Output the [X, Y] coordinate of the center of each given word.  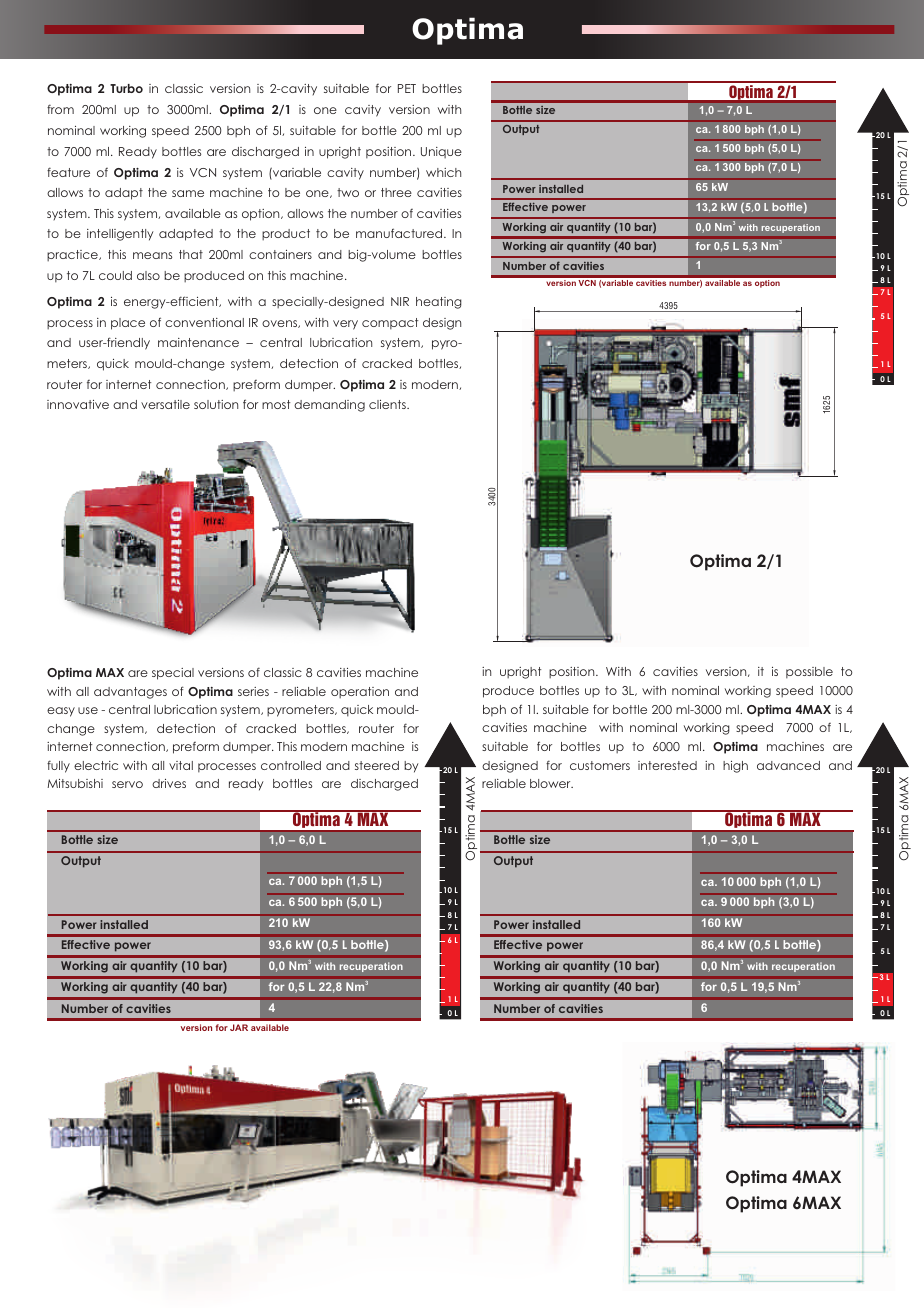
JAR [239, 1027]
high [735, 767]
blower [551, 783]
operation [360, 693]
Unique [441, 152]
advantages [130, 693]
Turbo [126, 88]
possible [809, 673]
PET [407, 88]
